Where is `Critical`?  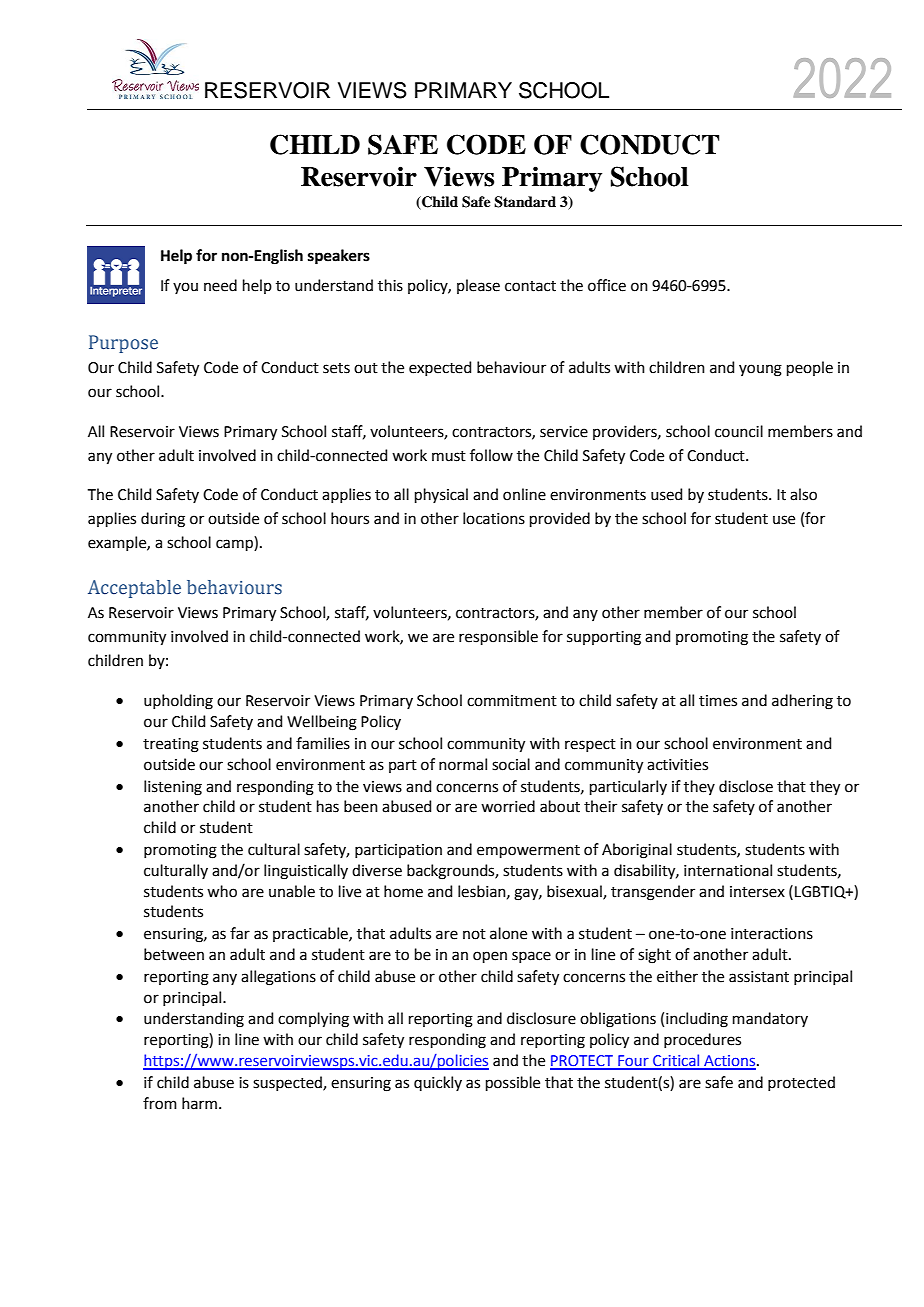 Critical is located at coordinates (676, 1061).
